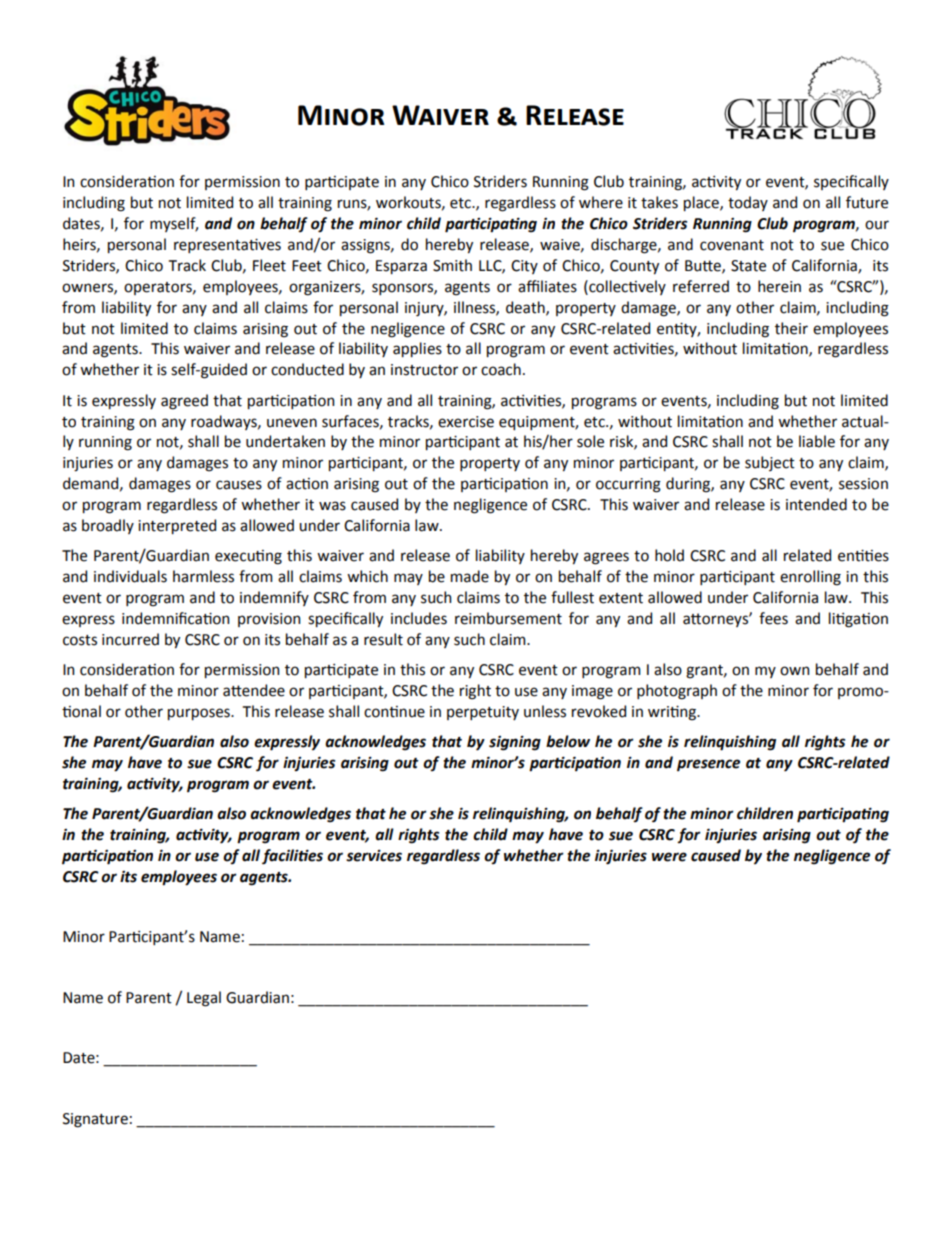 The image size is (952, 1233). I want to click on Fleet, so click(269, 265).
